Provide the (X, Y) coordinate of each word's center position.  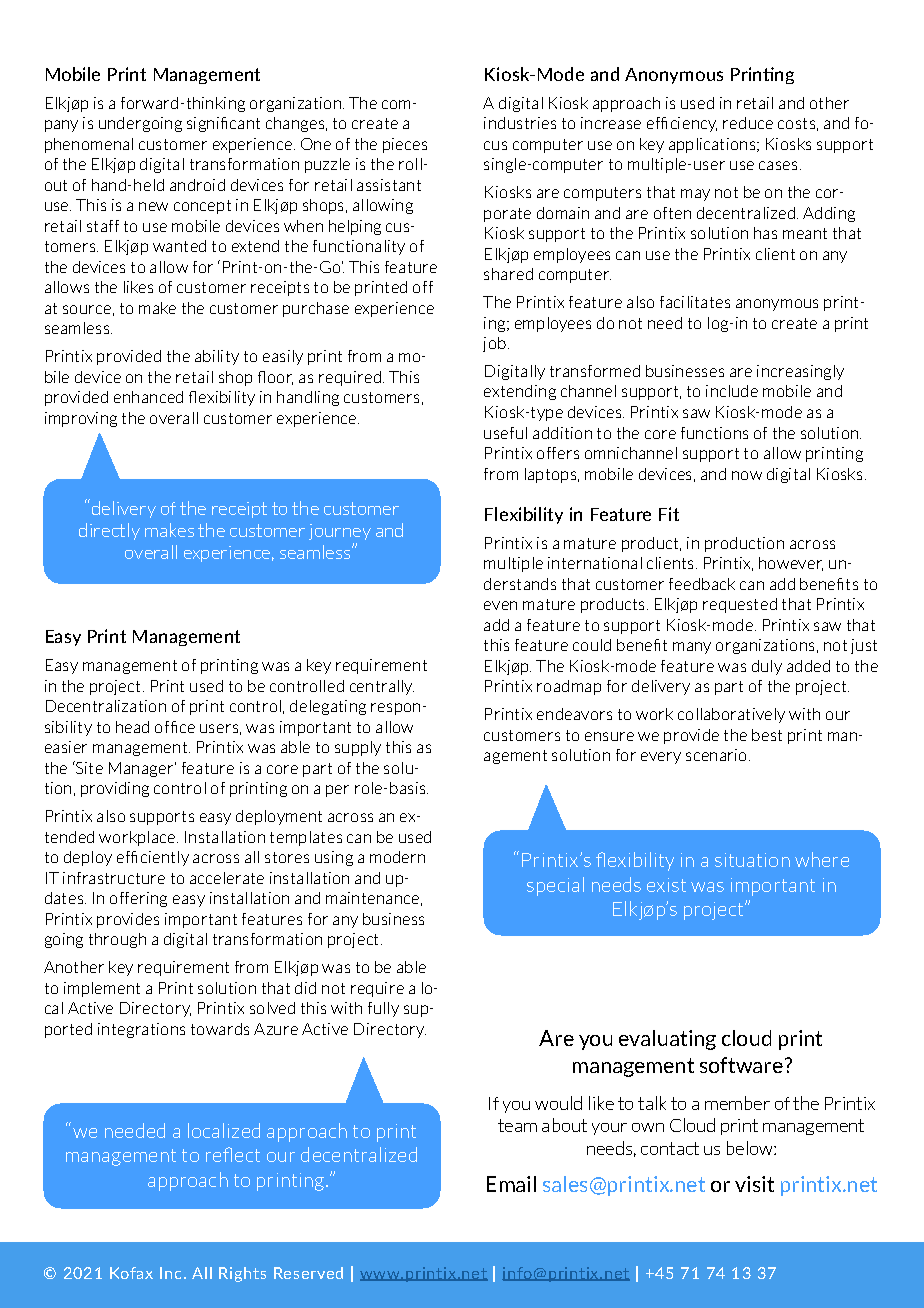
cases (780, 165)
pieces (405, 145)
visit (754, 1184)
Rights (242, 1274)
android (197, 185)
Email (511, 1184)
